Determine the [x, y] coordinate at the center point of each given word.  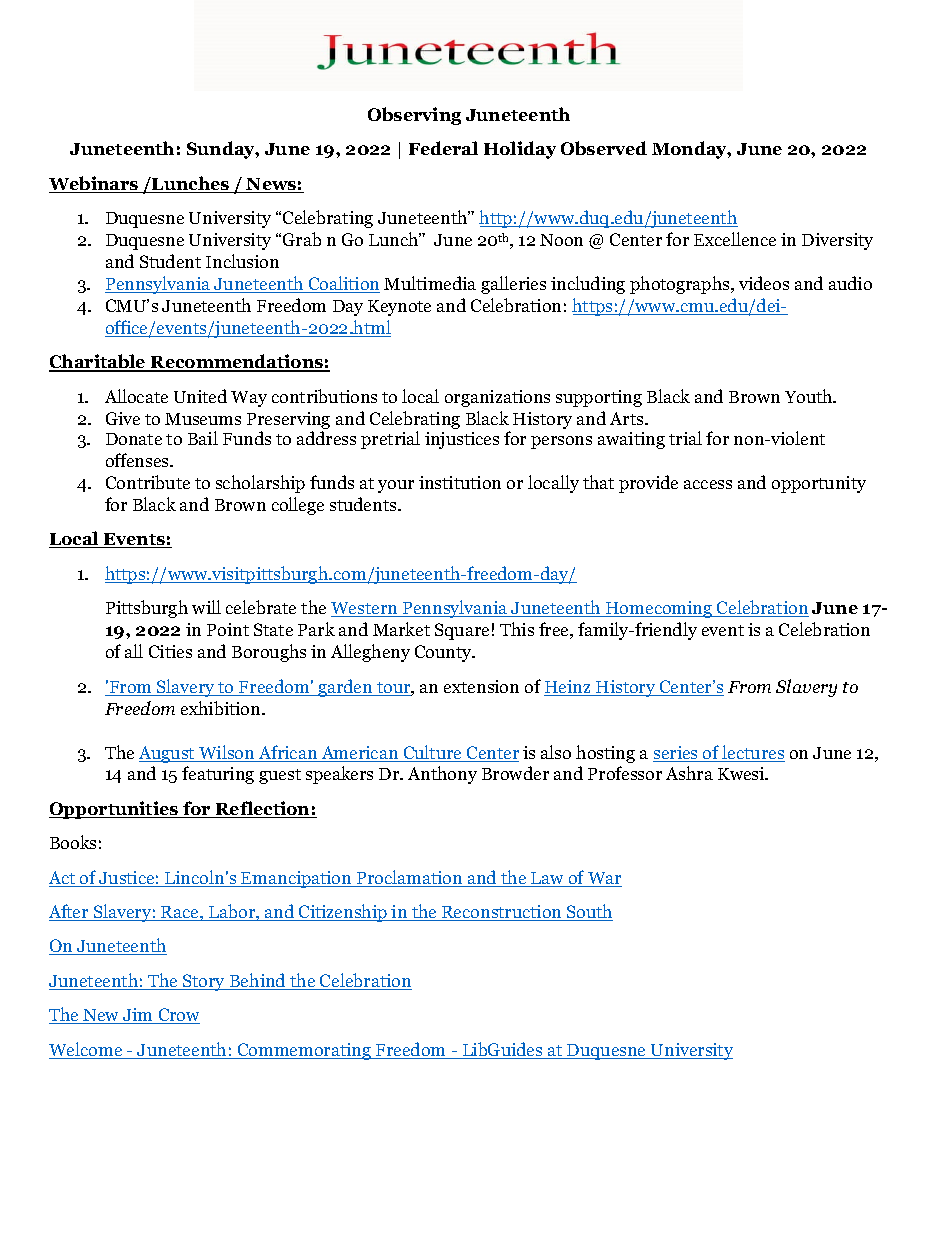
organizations [497, 398]
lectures [753, 753]
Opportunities [115, 810]
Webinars [95, 184]
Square [462, 631]
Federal [443, 148]
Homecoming [659, 609]
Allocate [136, 396]
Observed [604, 148]
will [206, 607]
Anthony [442, 775]
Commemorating [304, 1051]
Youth [810, 396]
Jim [138, 1016]
